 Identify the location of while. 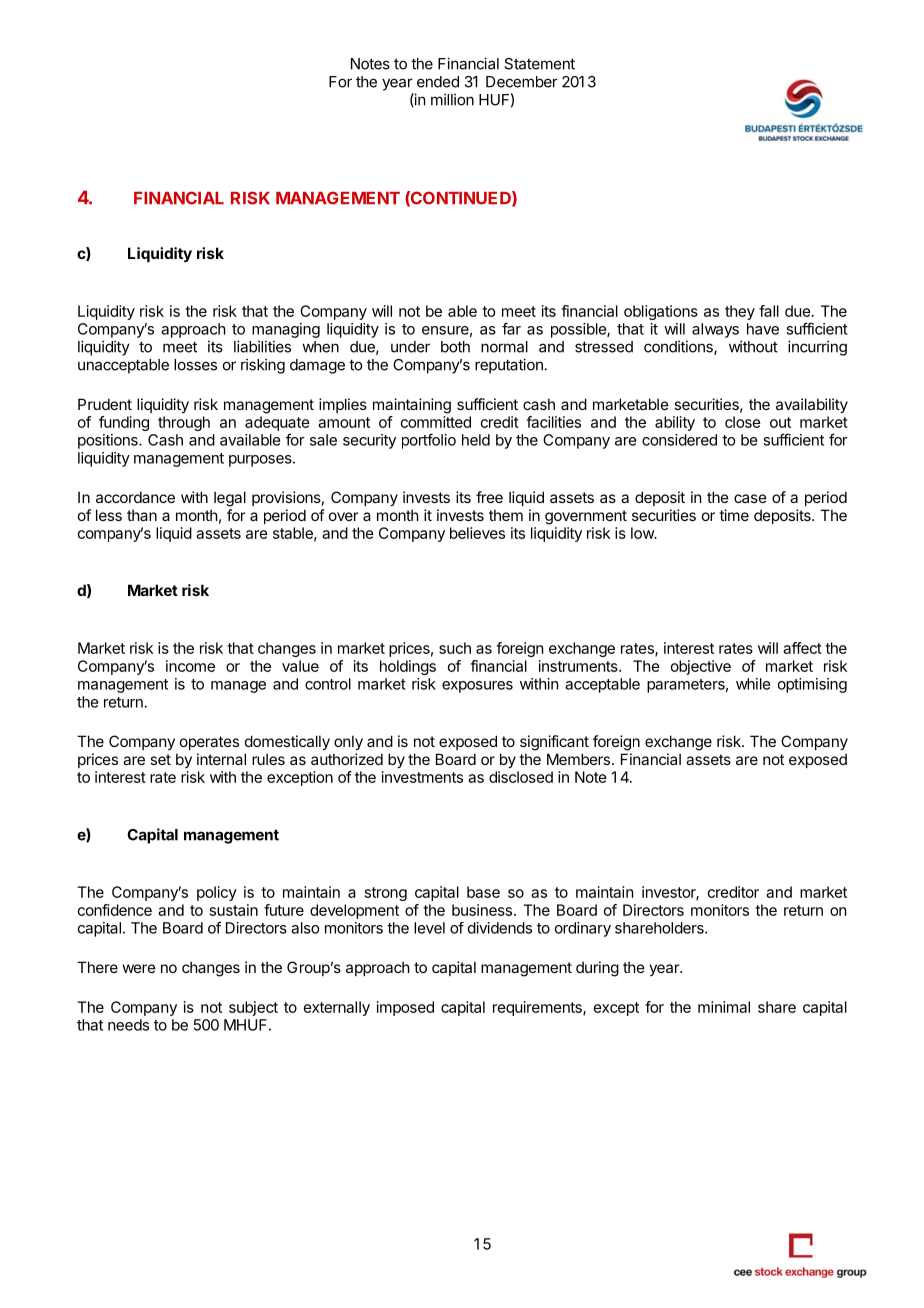
(753, 684).
